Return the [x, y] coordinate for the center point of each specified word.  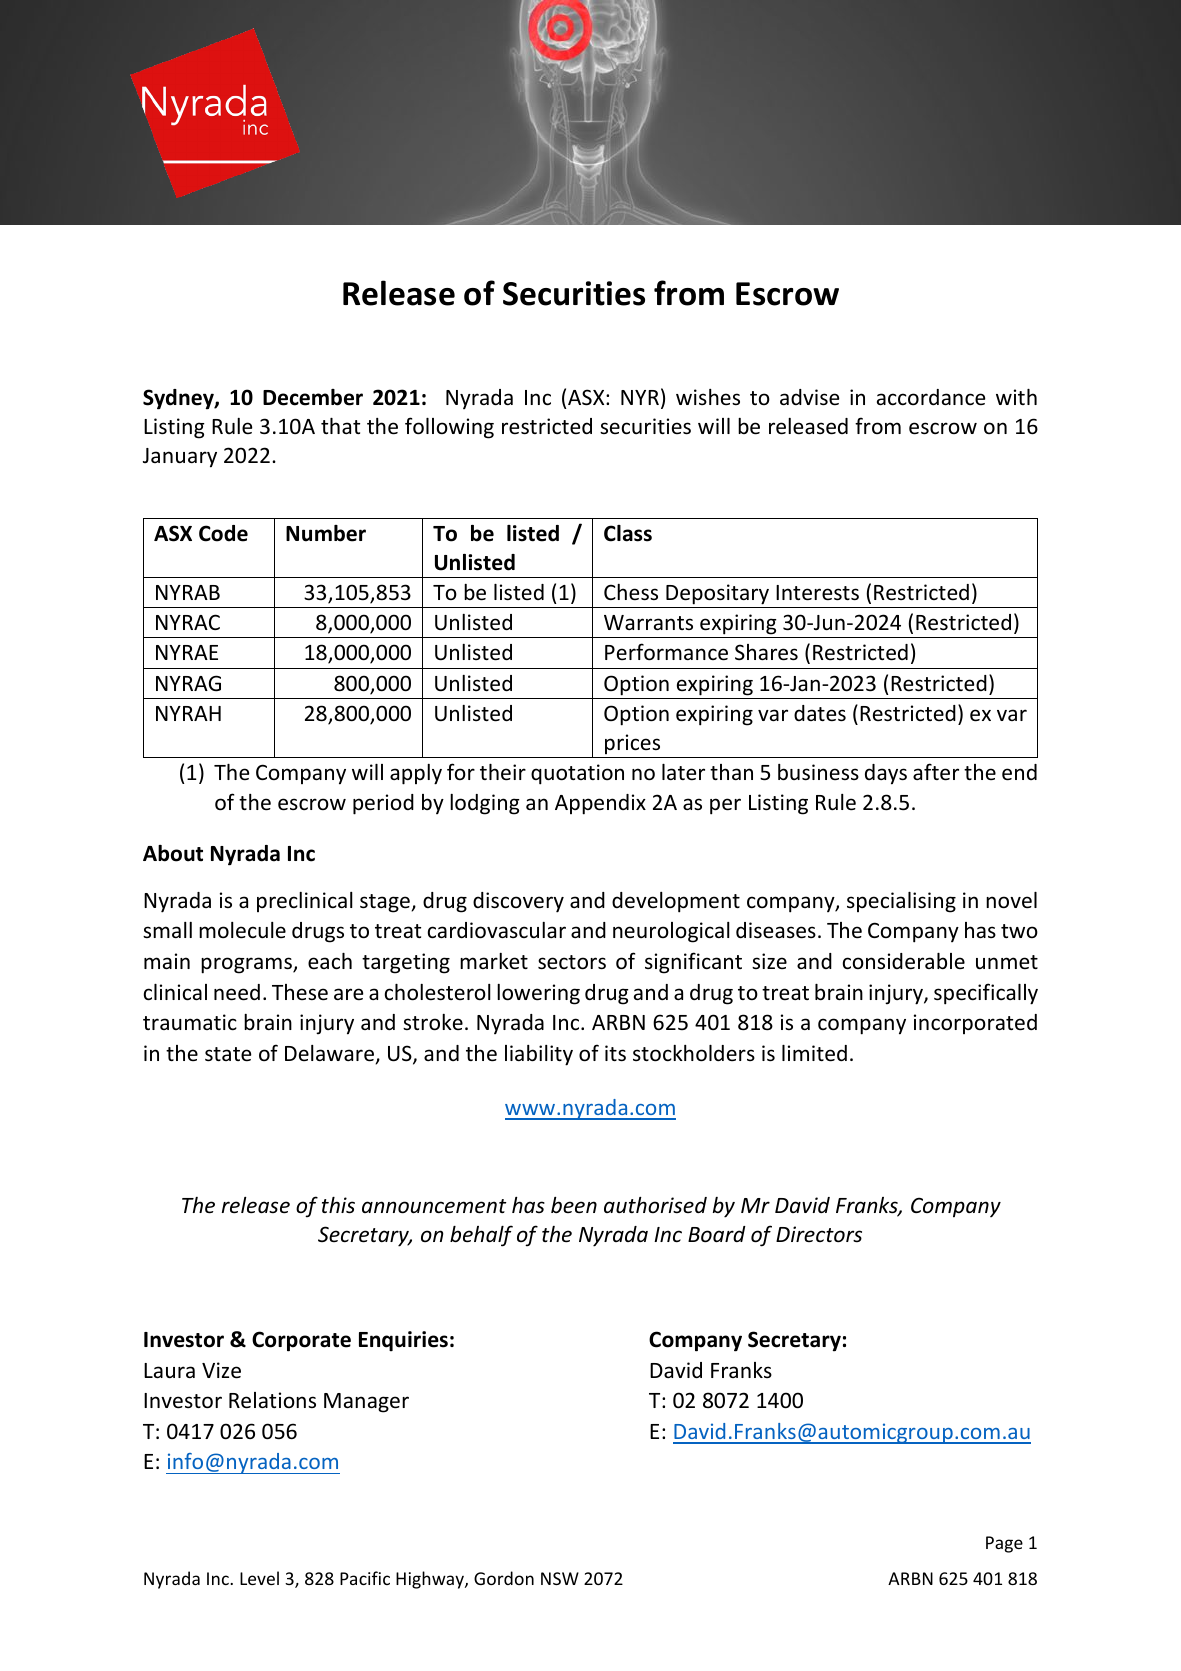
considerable [904, 961]
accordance [931, 397]
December [313, 397]
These [300, 992]
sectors [572, 962]
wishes [708, 397]
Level [259, 1578]
